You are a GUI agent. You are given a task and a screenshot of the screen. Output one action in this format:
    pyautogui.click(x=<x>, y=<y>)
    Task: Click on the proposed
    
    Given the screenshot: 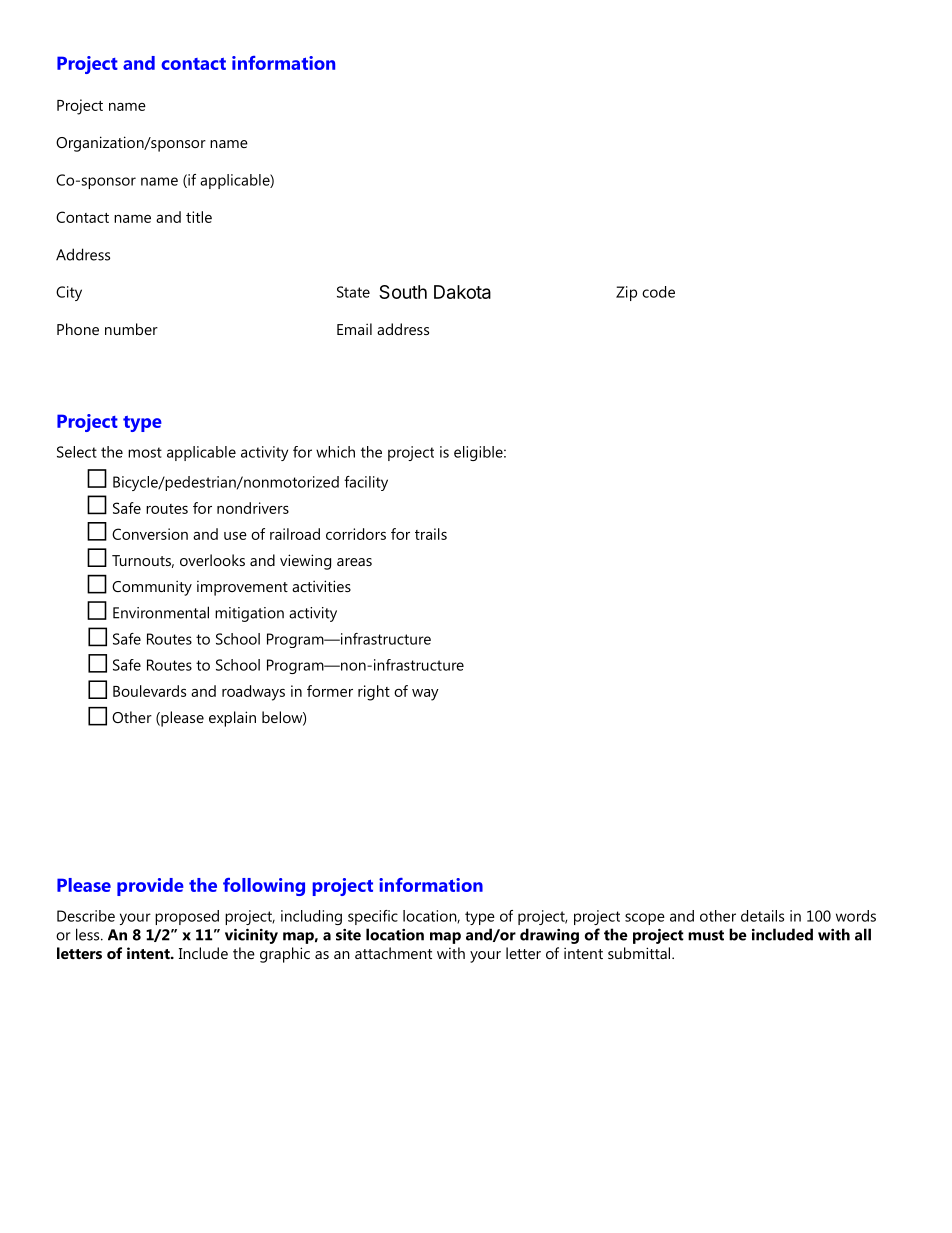 What is the action you would take?
    pyautogui.click(x=187, y=917)
